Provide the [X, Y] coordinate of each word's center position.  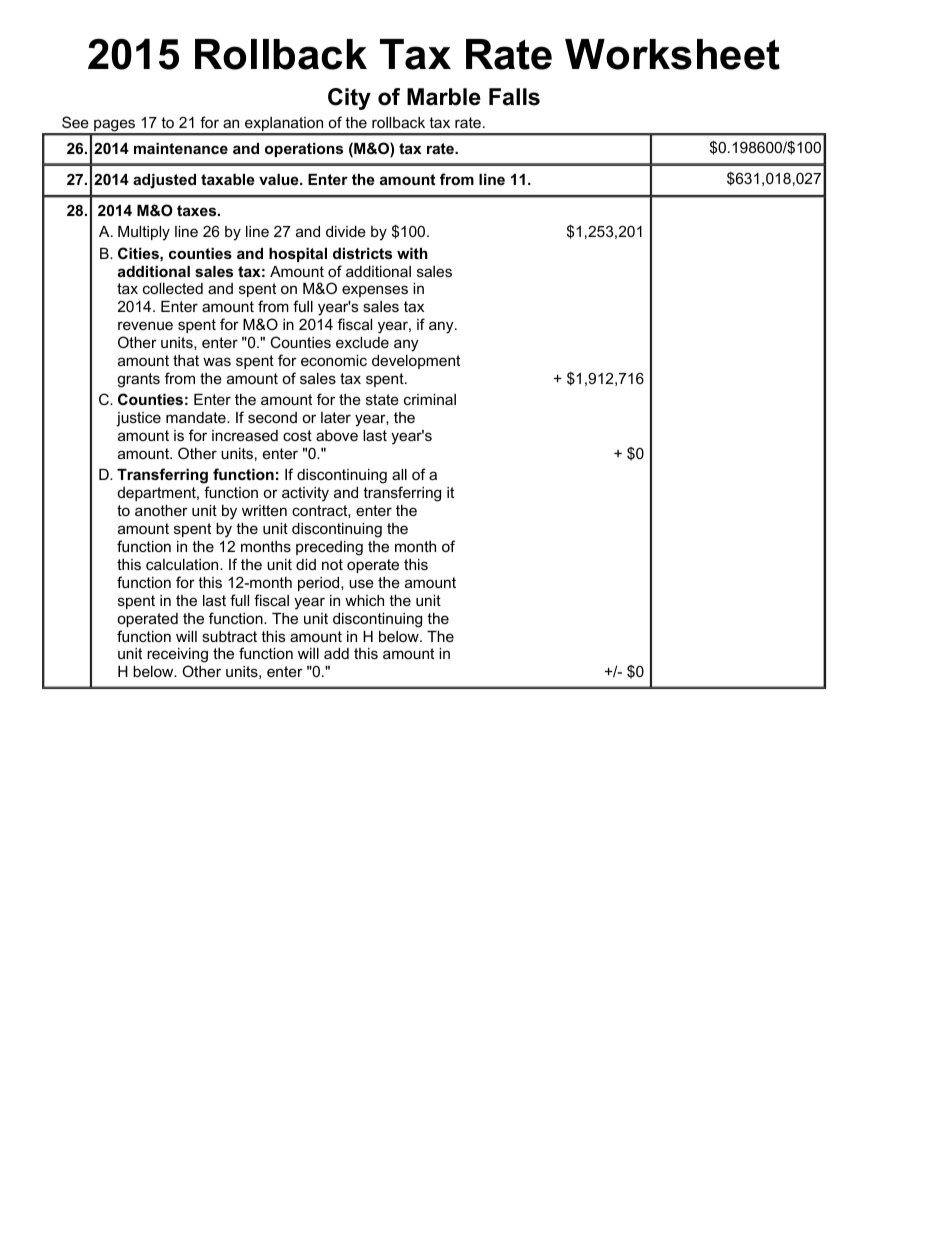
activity [305, 494]
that [186, 360]
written [264, 510]
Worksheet [672, 54]
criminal [430, 399]
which [364, 600]
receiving [177, 657]
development [416, 362]
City [349, 99]
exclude [362, 342]
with [412, 253]
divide [346, 231]
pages [115, 127]
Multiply [144, 233]
